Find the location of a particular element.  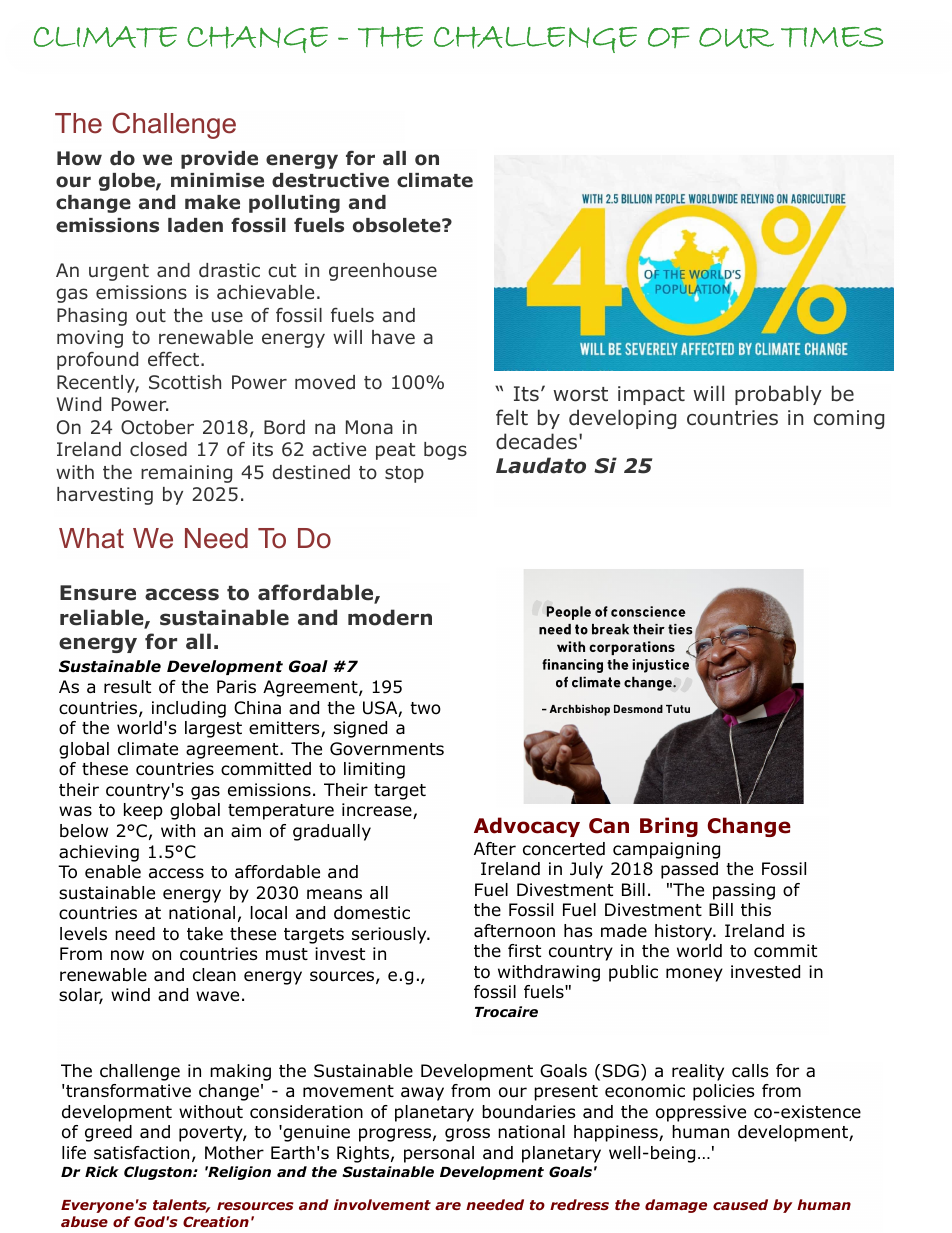

provide is located at coordinates (219, 160).
